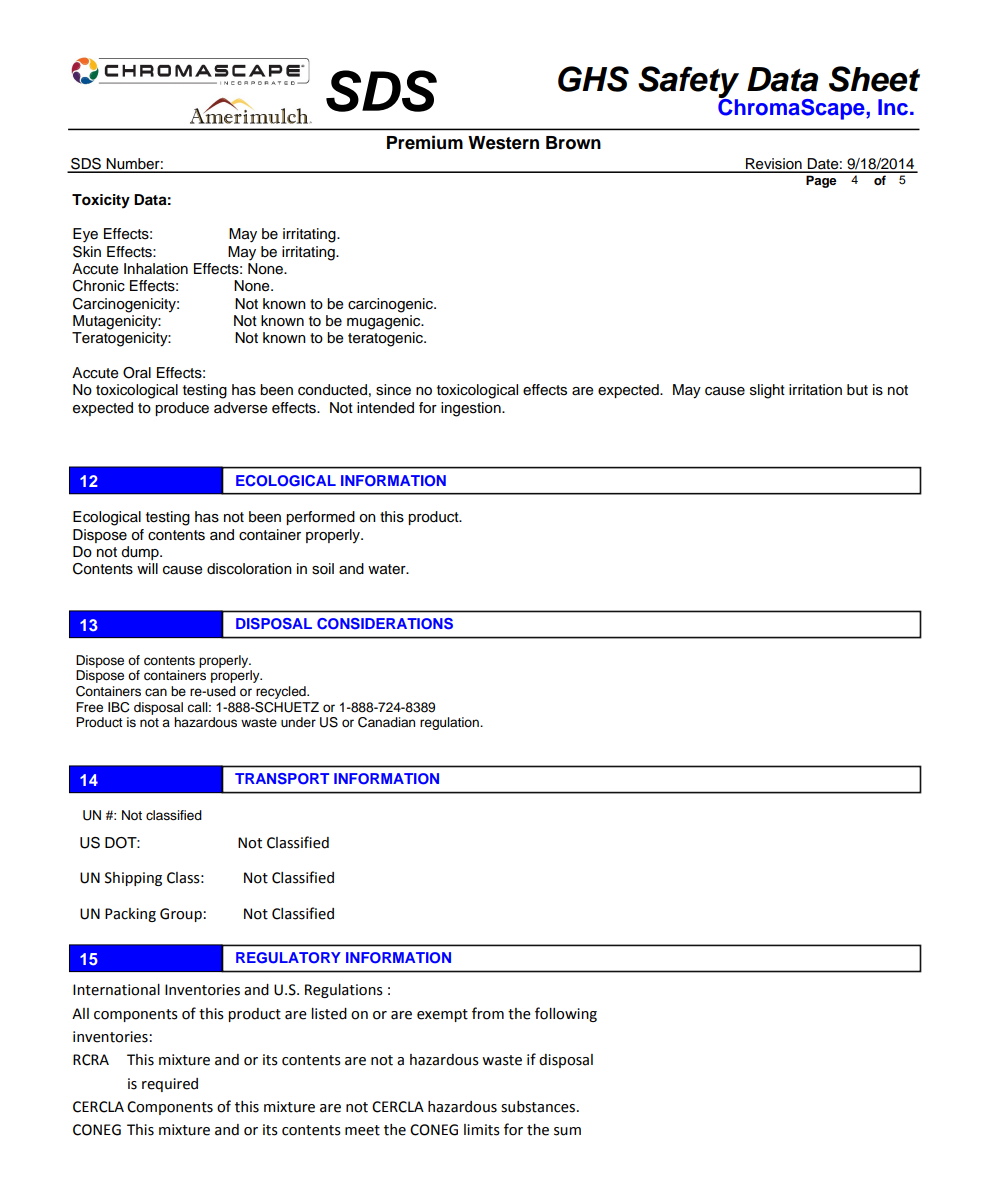  I want to click on Canadian, so click(386, 722).
